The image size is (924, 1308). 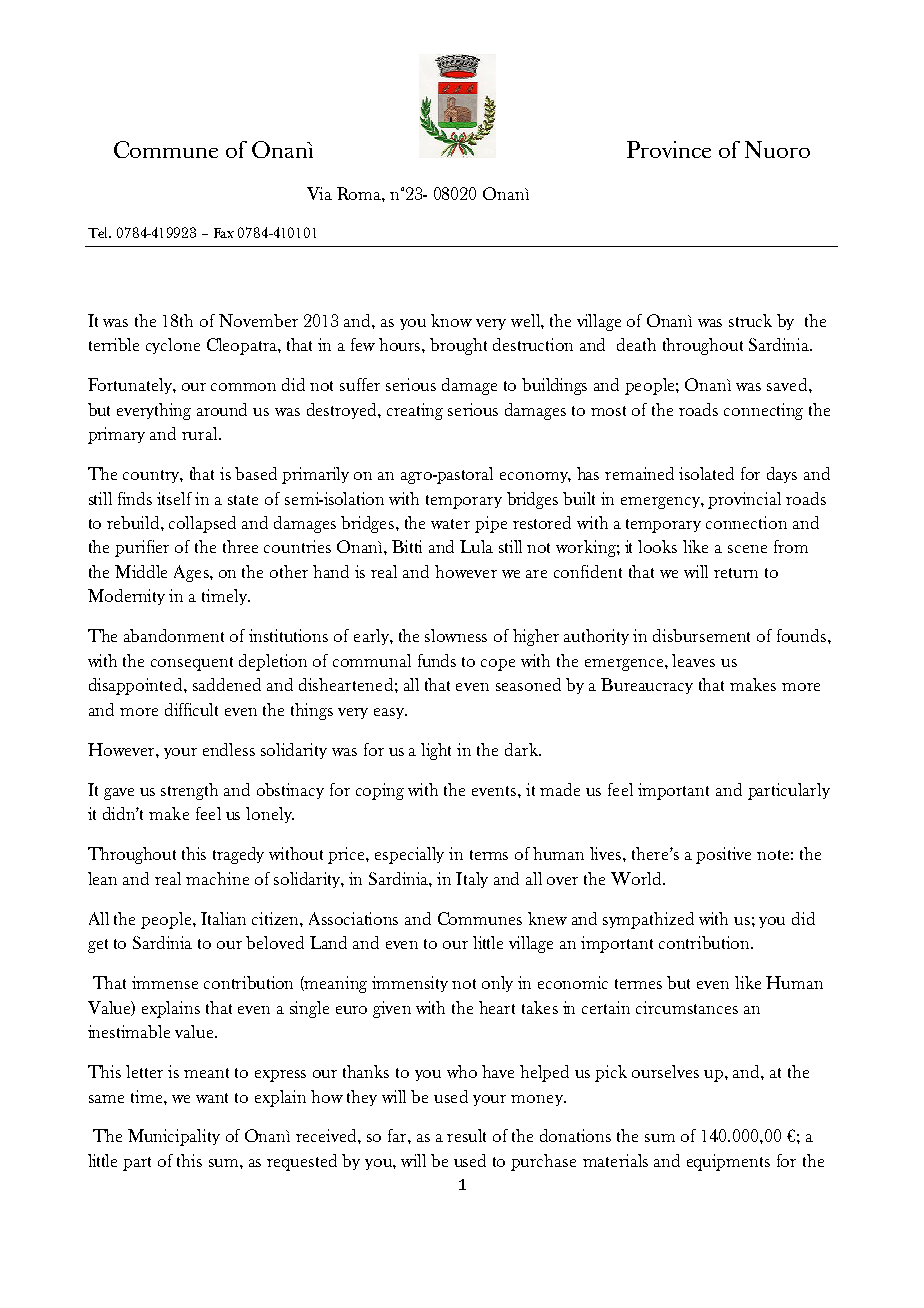 What do you see at coordinates (437, 660) in the image?
I see `funds` at bounding box center [437, 660].
